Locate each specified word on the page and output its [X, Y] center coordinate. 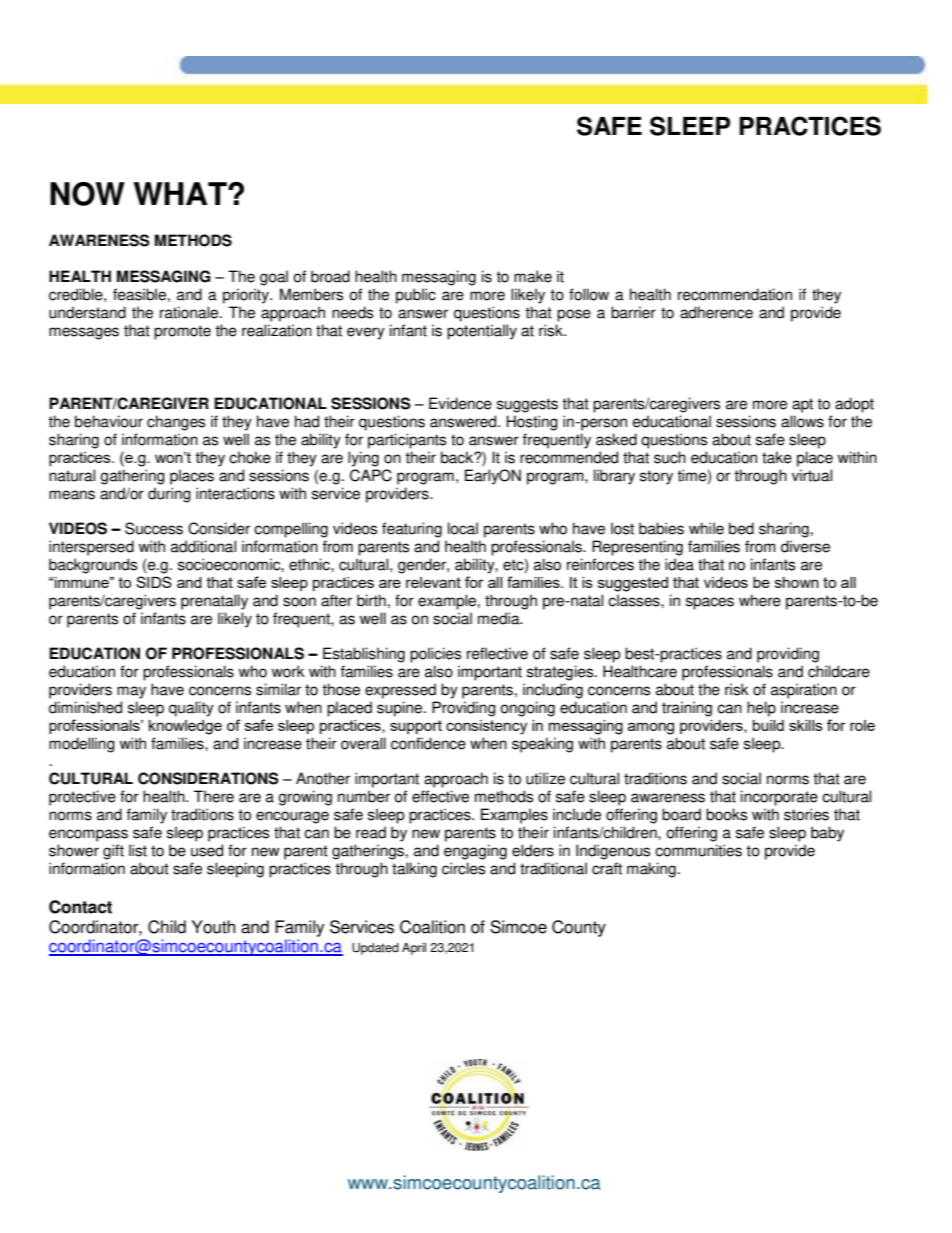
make [533, 276]
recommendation [735, 294]
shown [797, 582]
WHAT [181, 193]
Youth [213, 927]
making [651, 870]
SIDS [154, 582]
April [414, 949]
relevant [433, 582]
